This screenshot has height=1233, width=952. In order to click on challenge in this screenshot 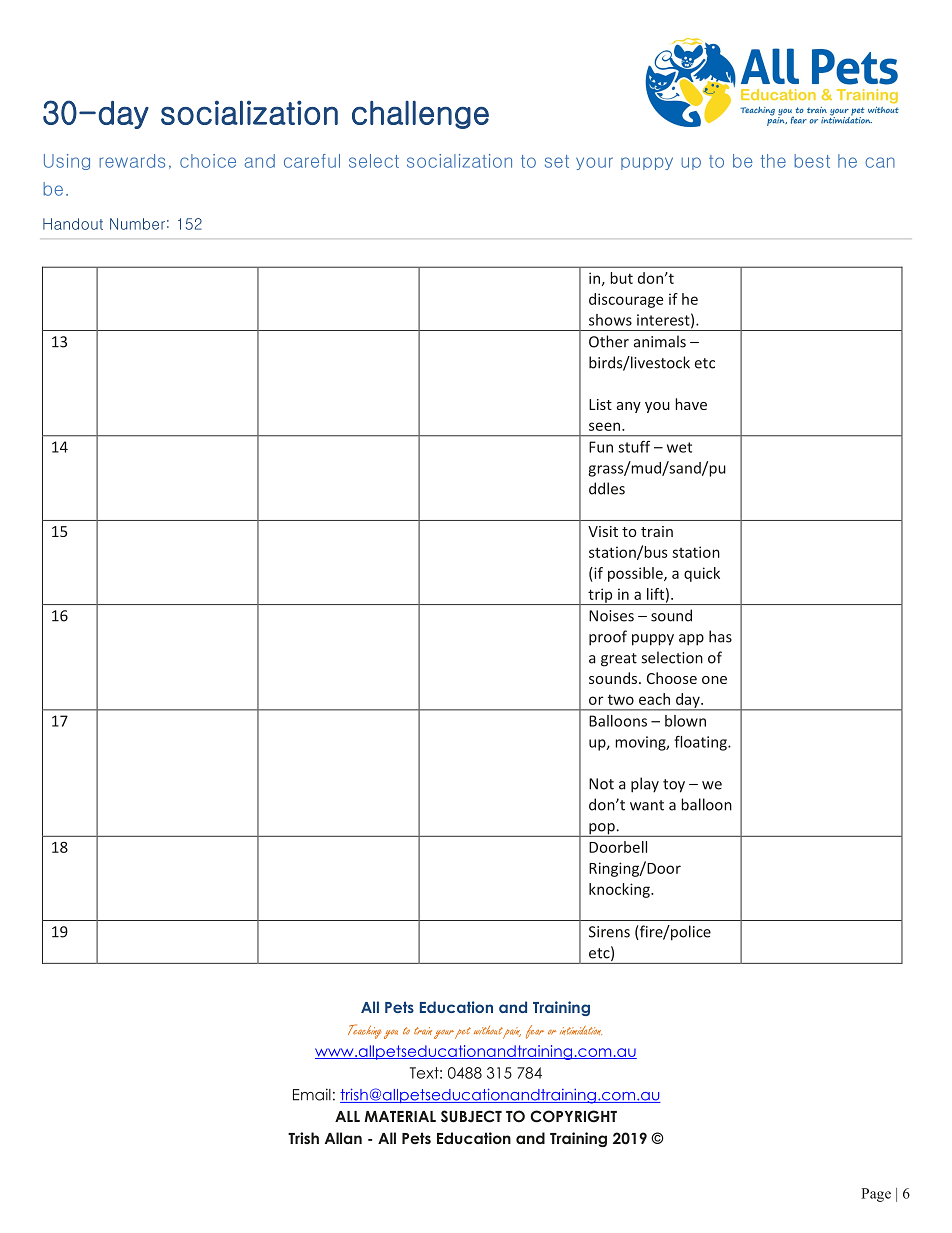, I will do `click(420, 115)`.
